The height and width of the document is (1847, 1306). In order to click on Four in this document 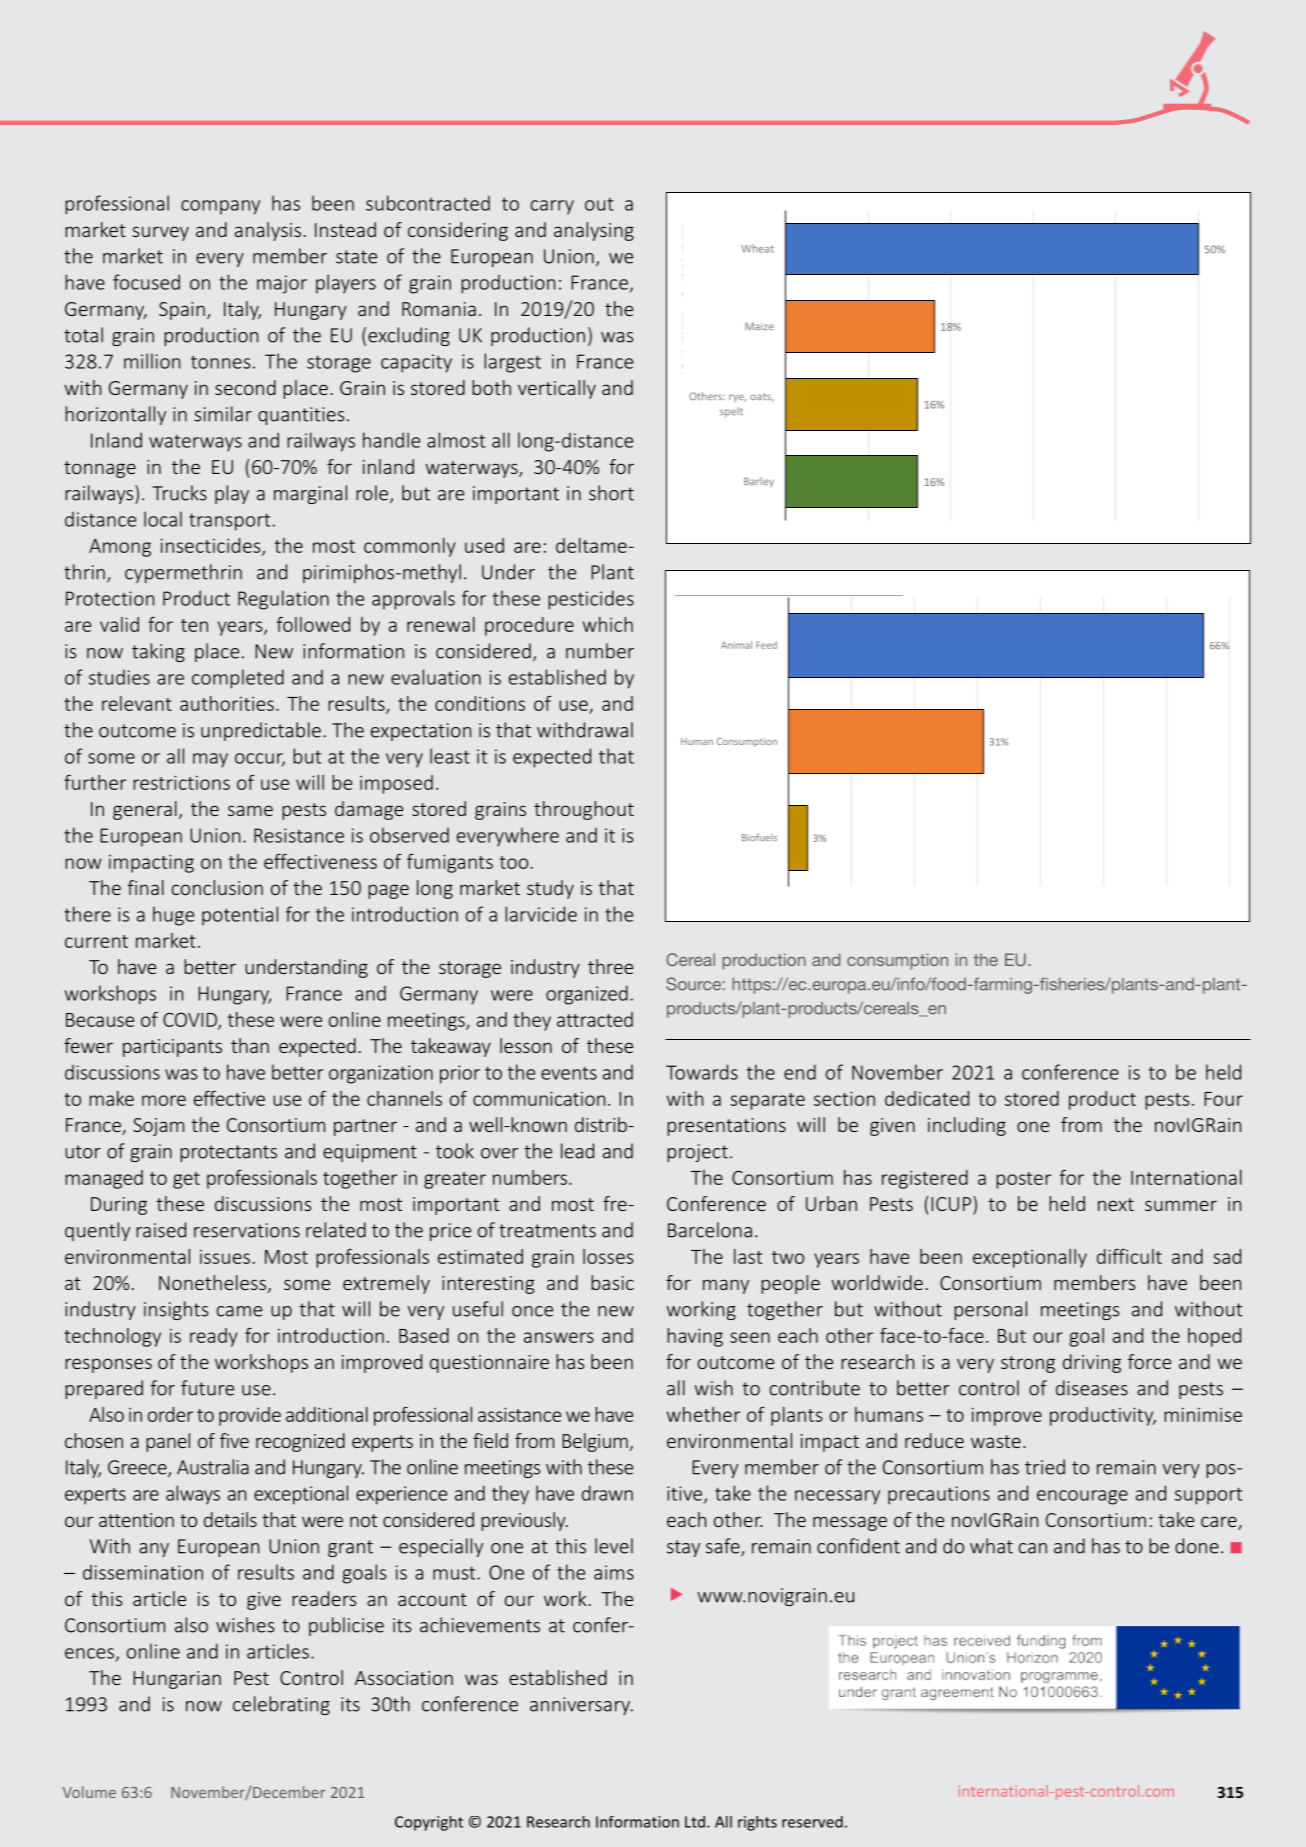, I will do `click(1223, 1099)`.
